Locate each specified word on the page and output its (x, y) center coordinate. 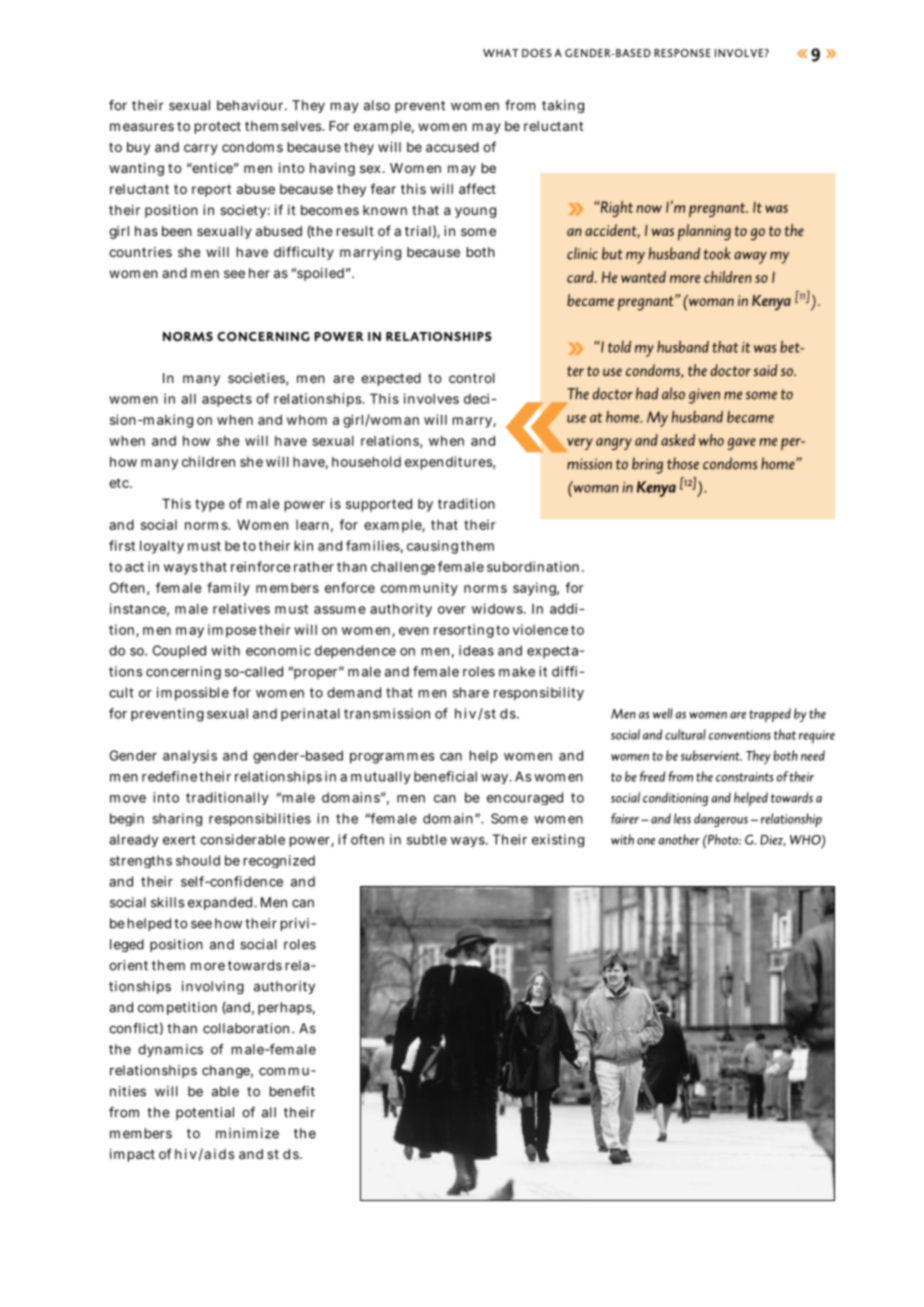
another (679, 839)
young (475, 212)
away (750, 257)
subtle (427, 839)
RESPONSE (682, 53)
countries (140, 252)
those (683, 463)
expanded (221, 903)
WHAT (501, 53)
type (210, 505)
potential (205, 1113)
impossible (193, 694)
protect (218, 127)
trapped (770, 715)
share (471, 692)
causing (432, 547)
